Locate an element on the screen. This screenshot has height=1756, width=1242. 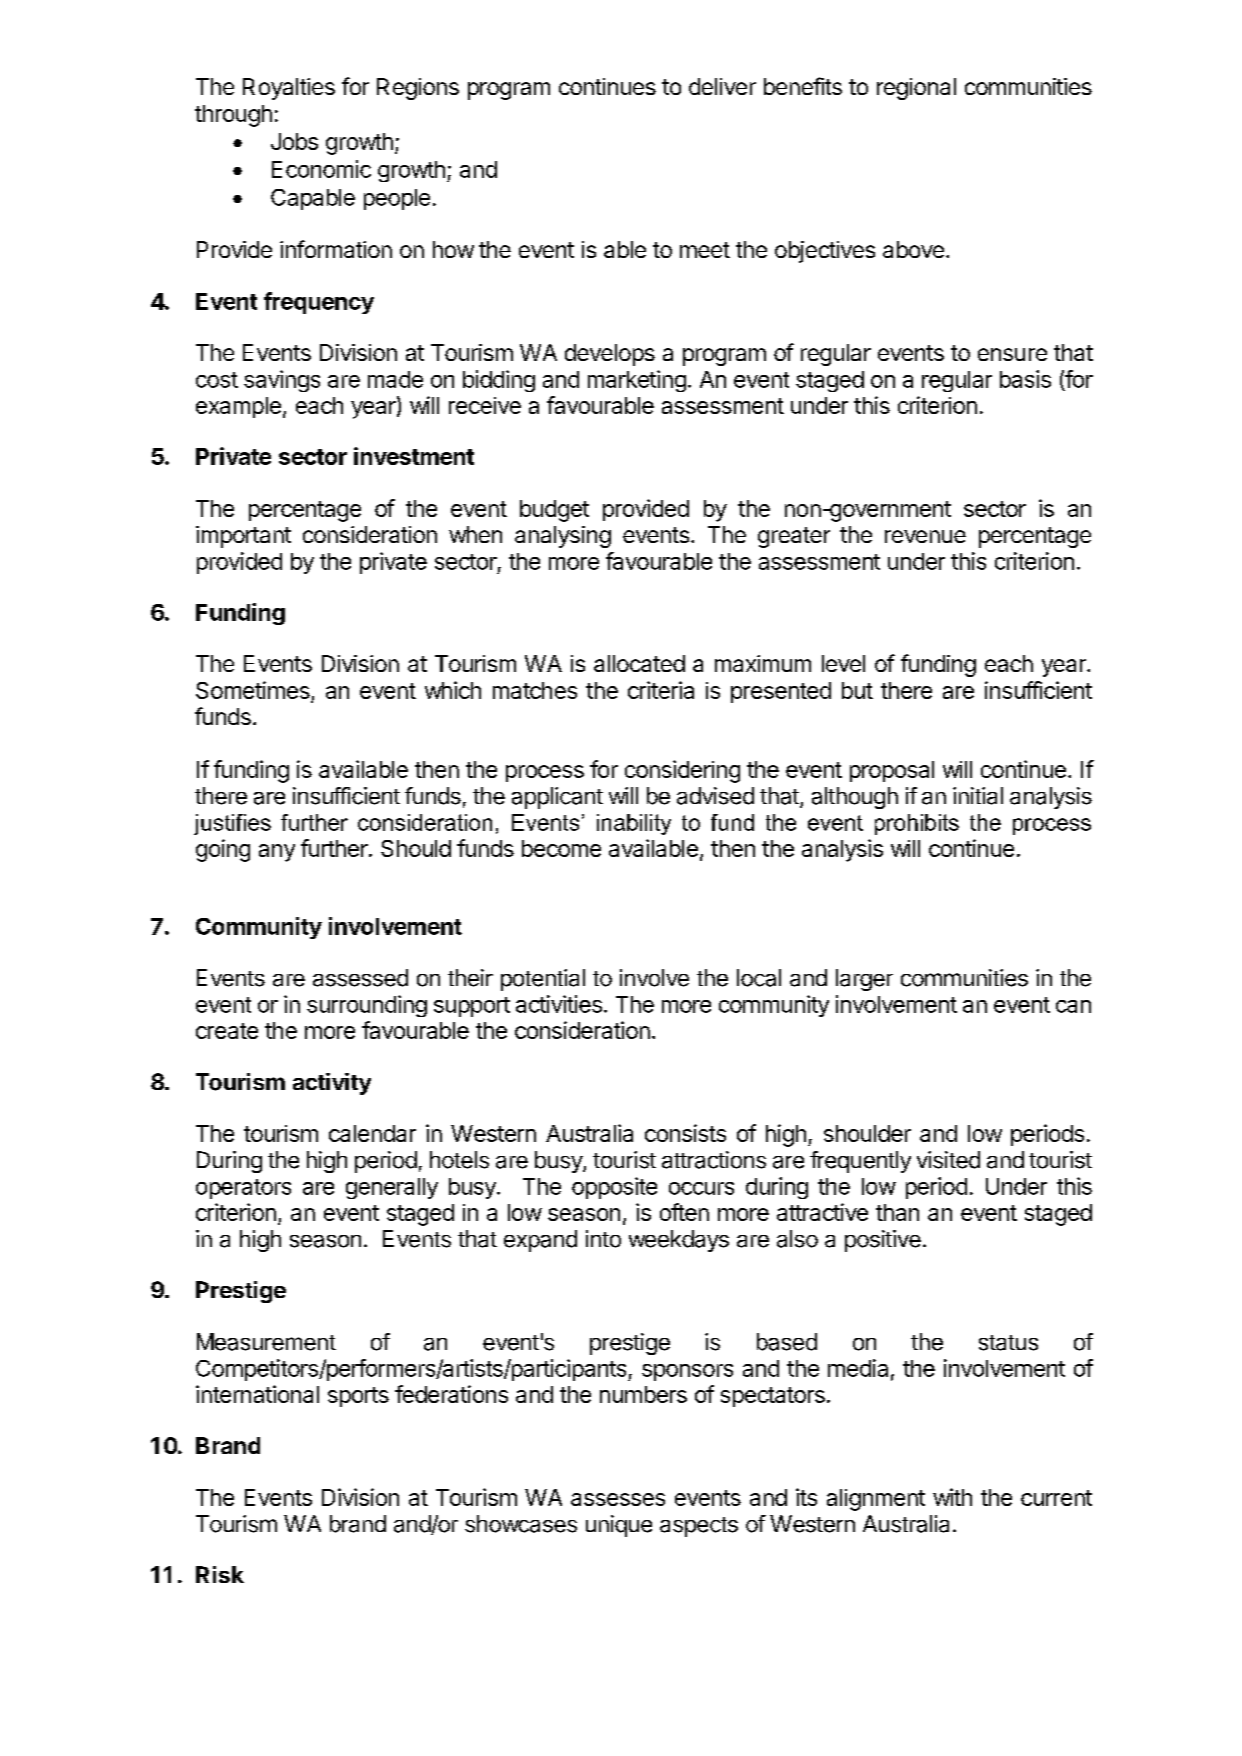
consists is located at coordinates (685, 1133).
